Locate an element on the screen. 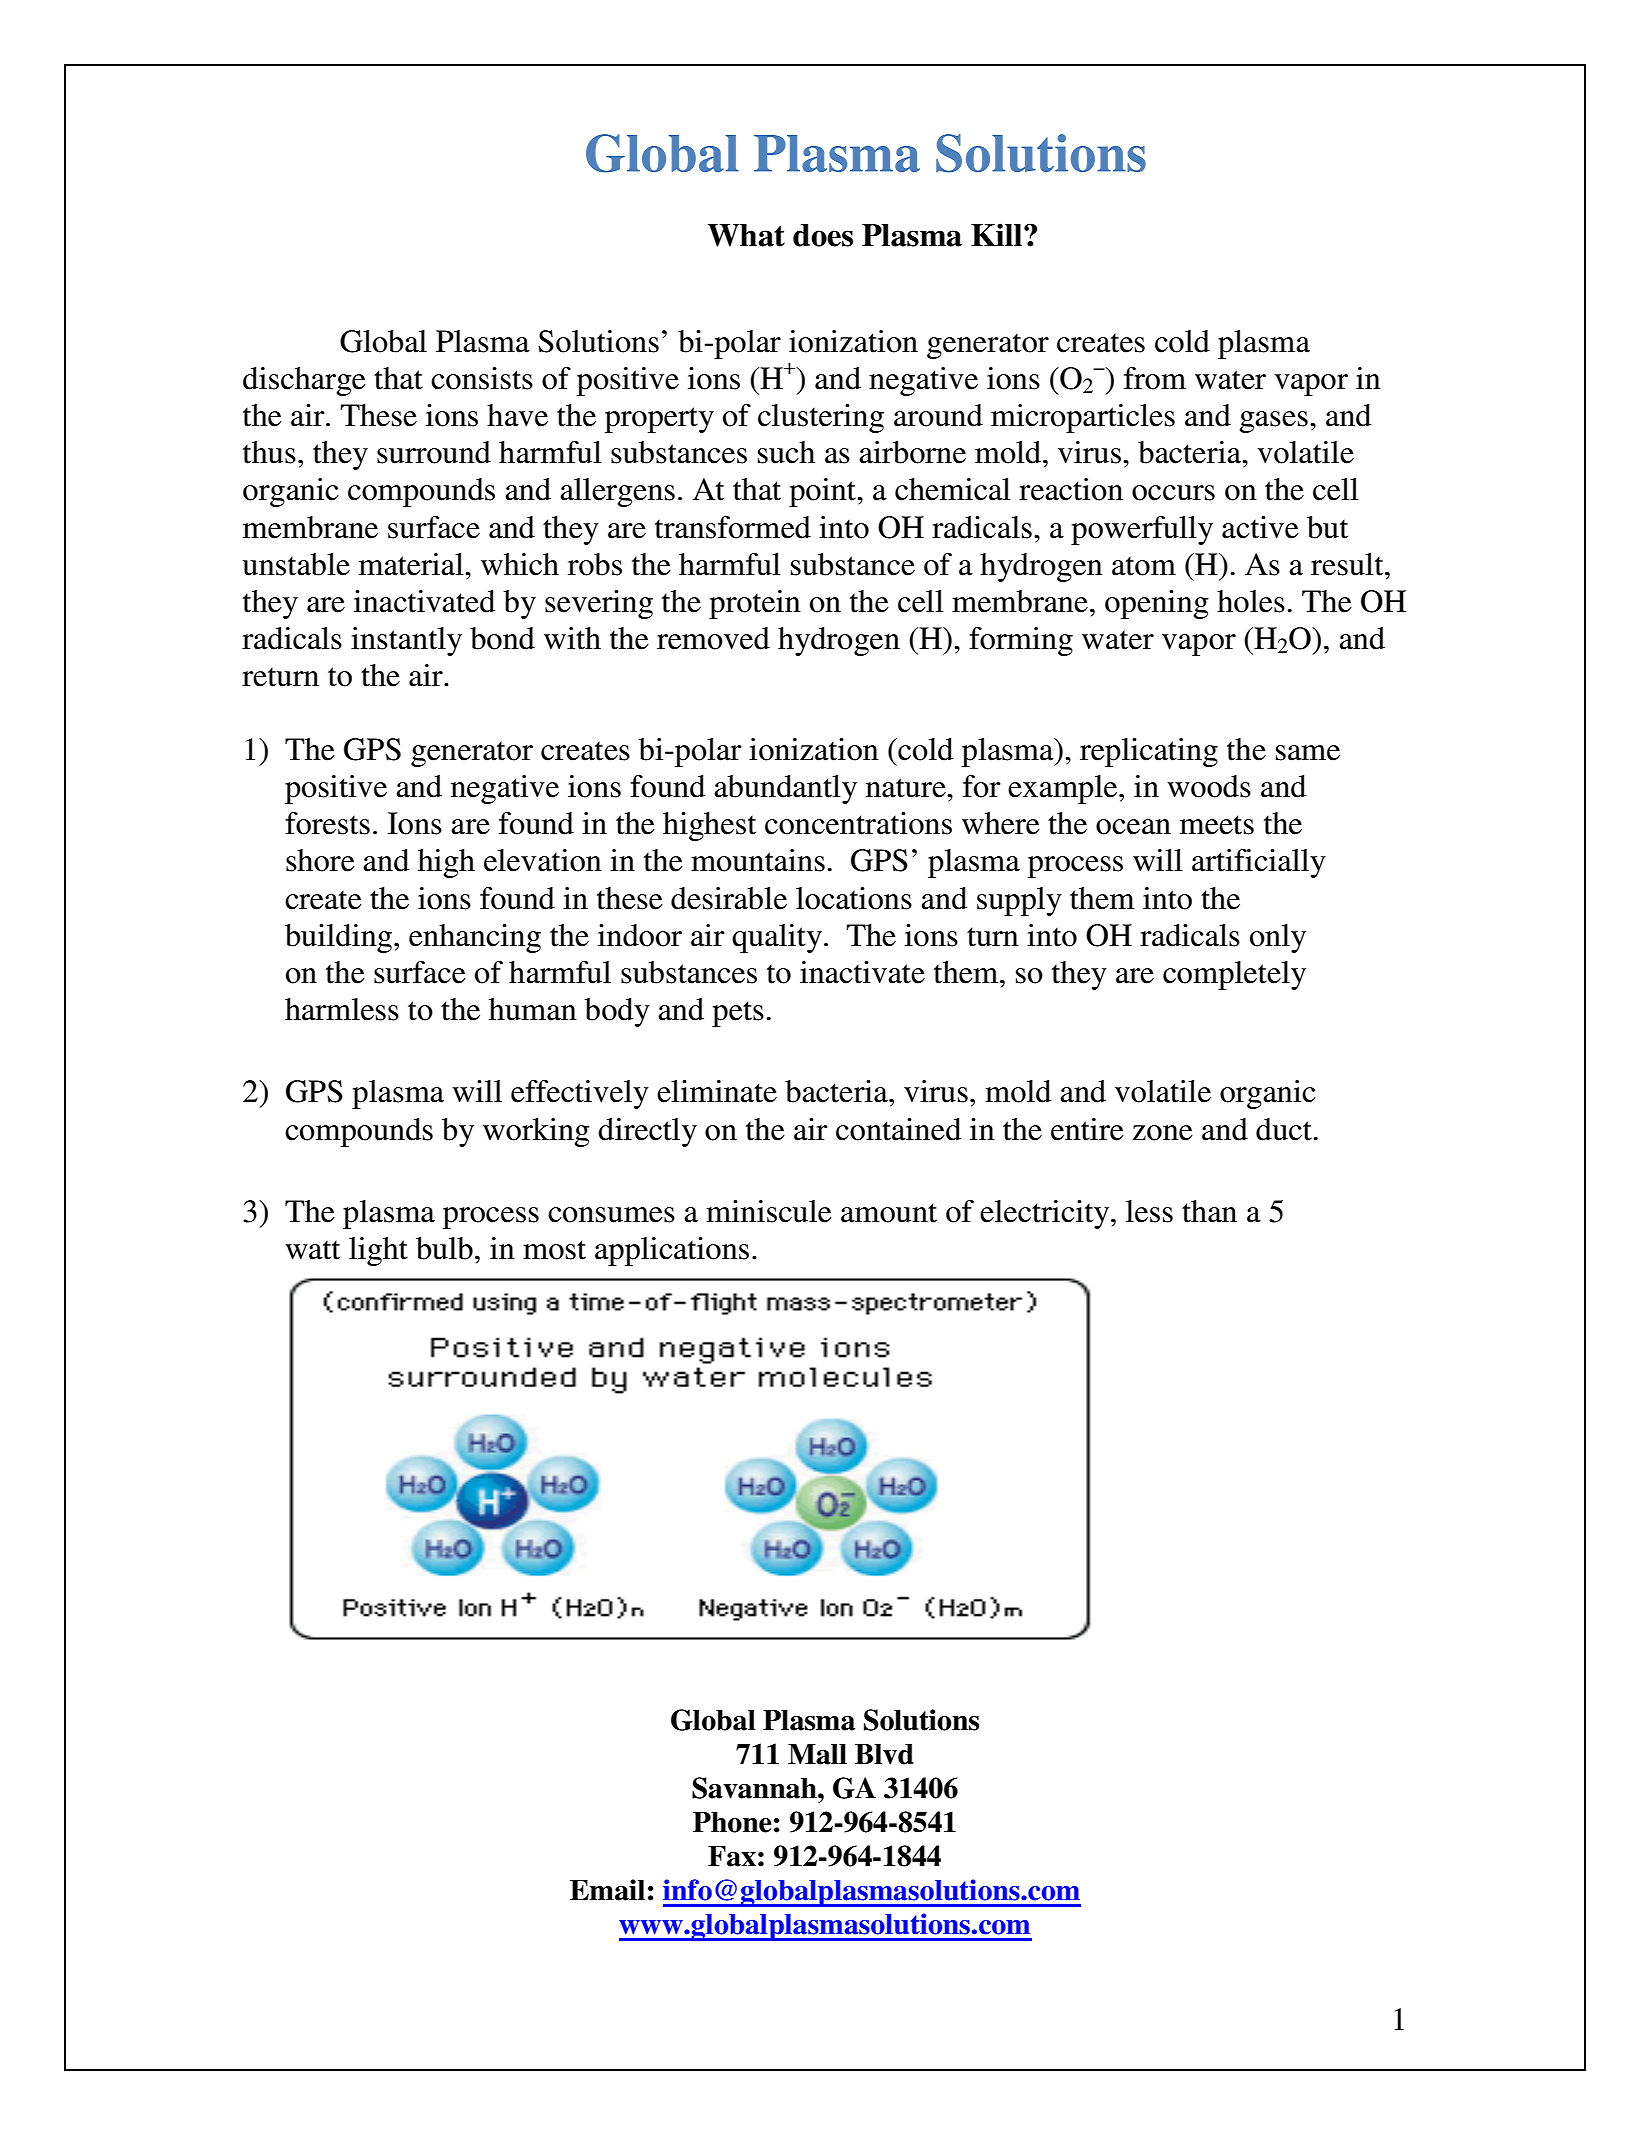 The height and width of the screenshot is (2135, 1650). building is located at coordinates (340, 938).
